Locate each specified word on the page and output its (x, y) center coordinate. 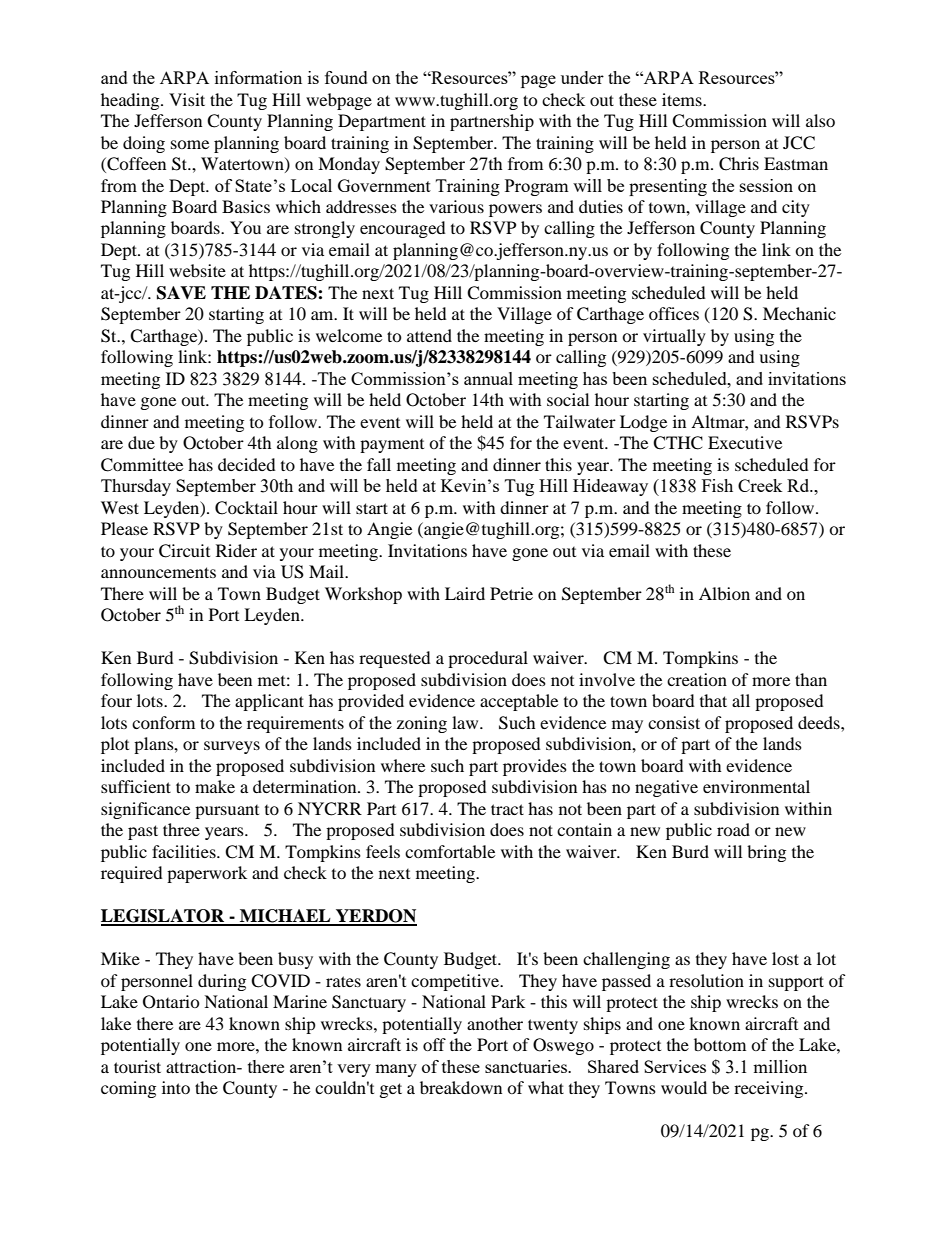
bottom (720, 1044)
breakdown (461, 1087)
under (582, 77)
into (176, 1087)
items (683, 99)
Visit (187, 99)
